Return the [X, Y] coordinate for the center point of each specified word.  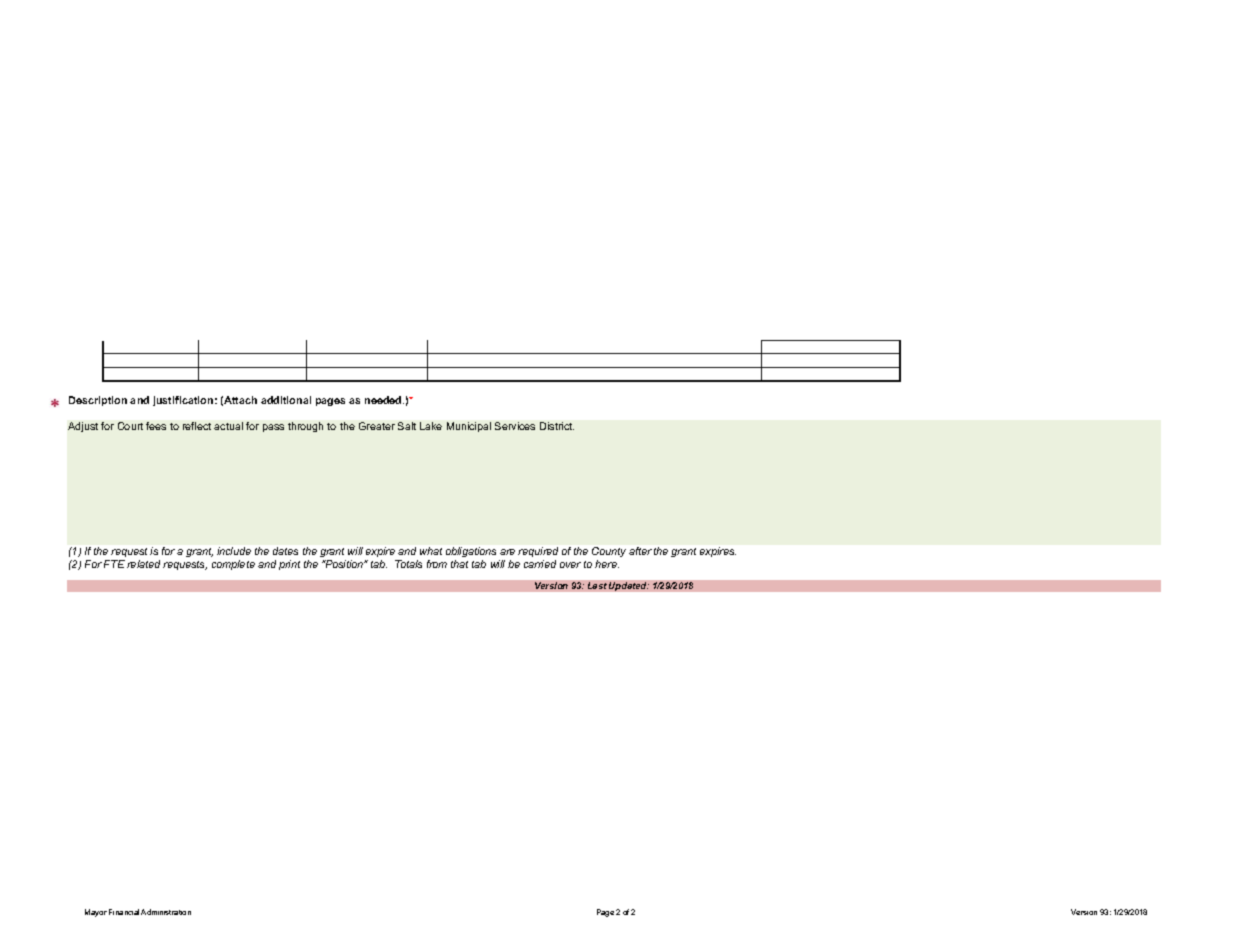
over [570, 565]
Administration [166, 912]
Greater [377, 426]
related [143, 564]
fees [156, 426]
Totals [408, 564]
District [557, 426]
